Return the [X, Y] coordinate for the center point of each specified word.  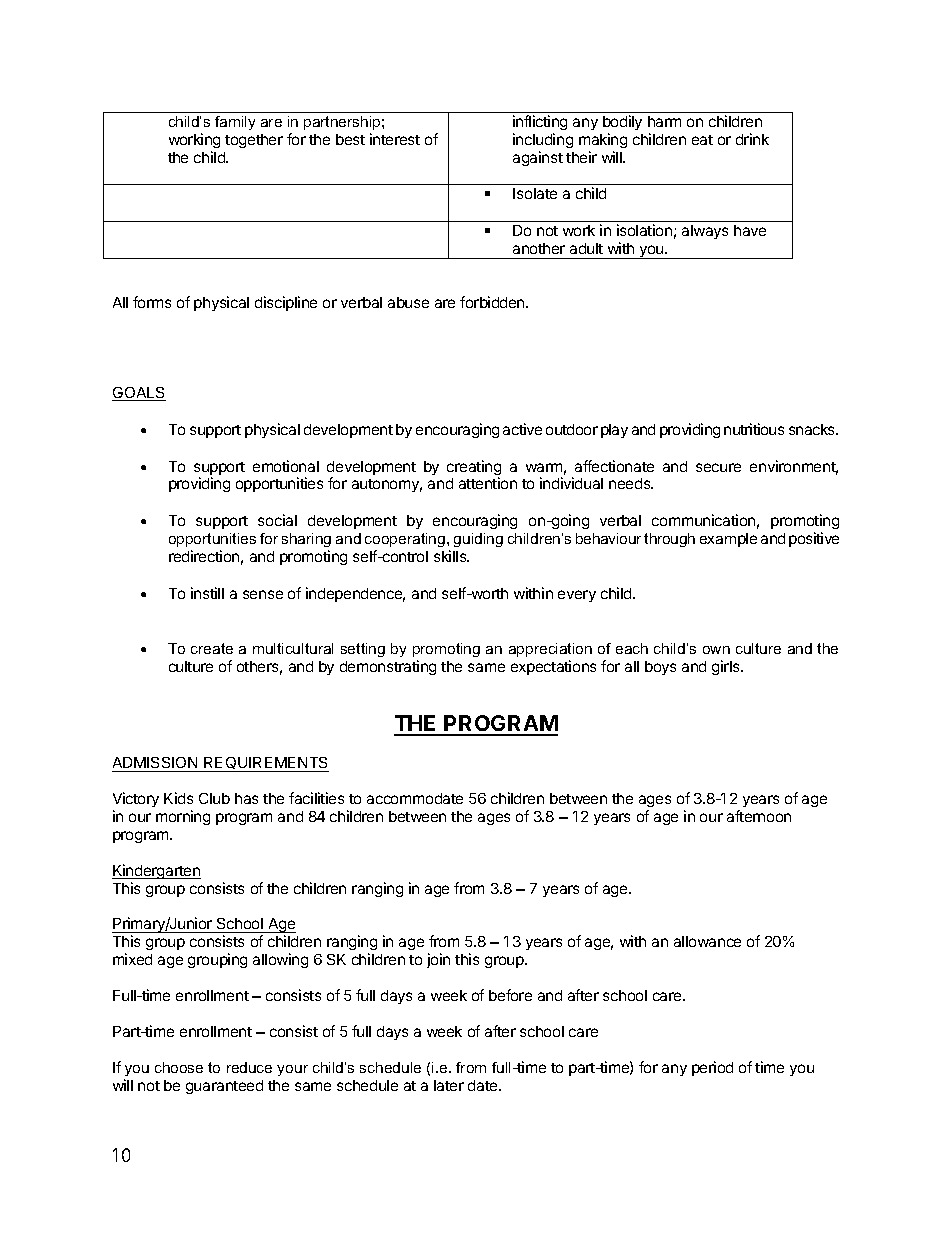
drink [752, 139]
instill [207, 593]
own [716, 650]
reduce [249, 1067]
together [254, 141]
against [538, 158]
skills [451, 556]
